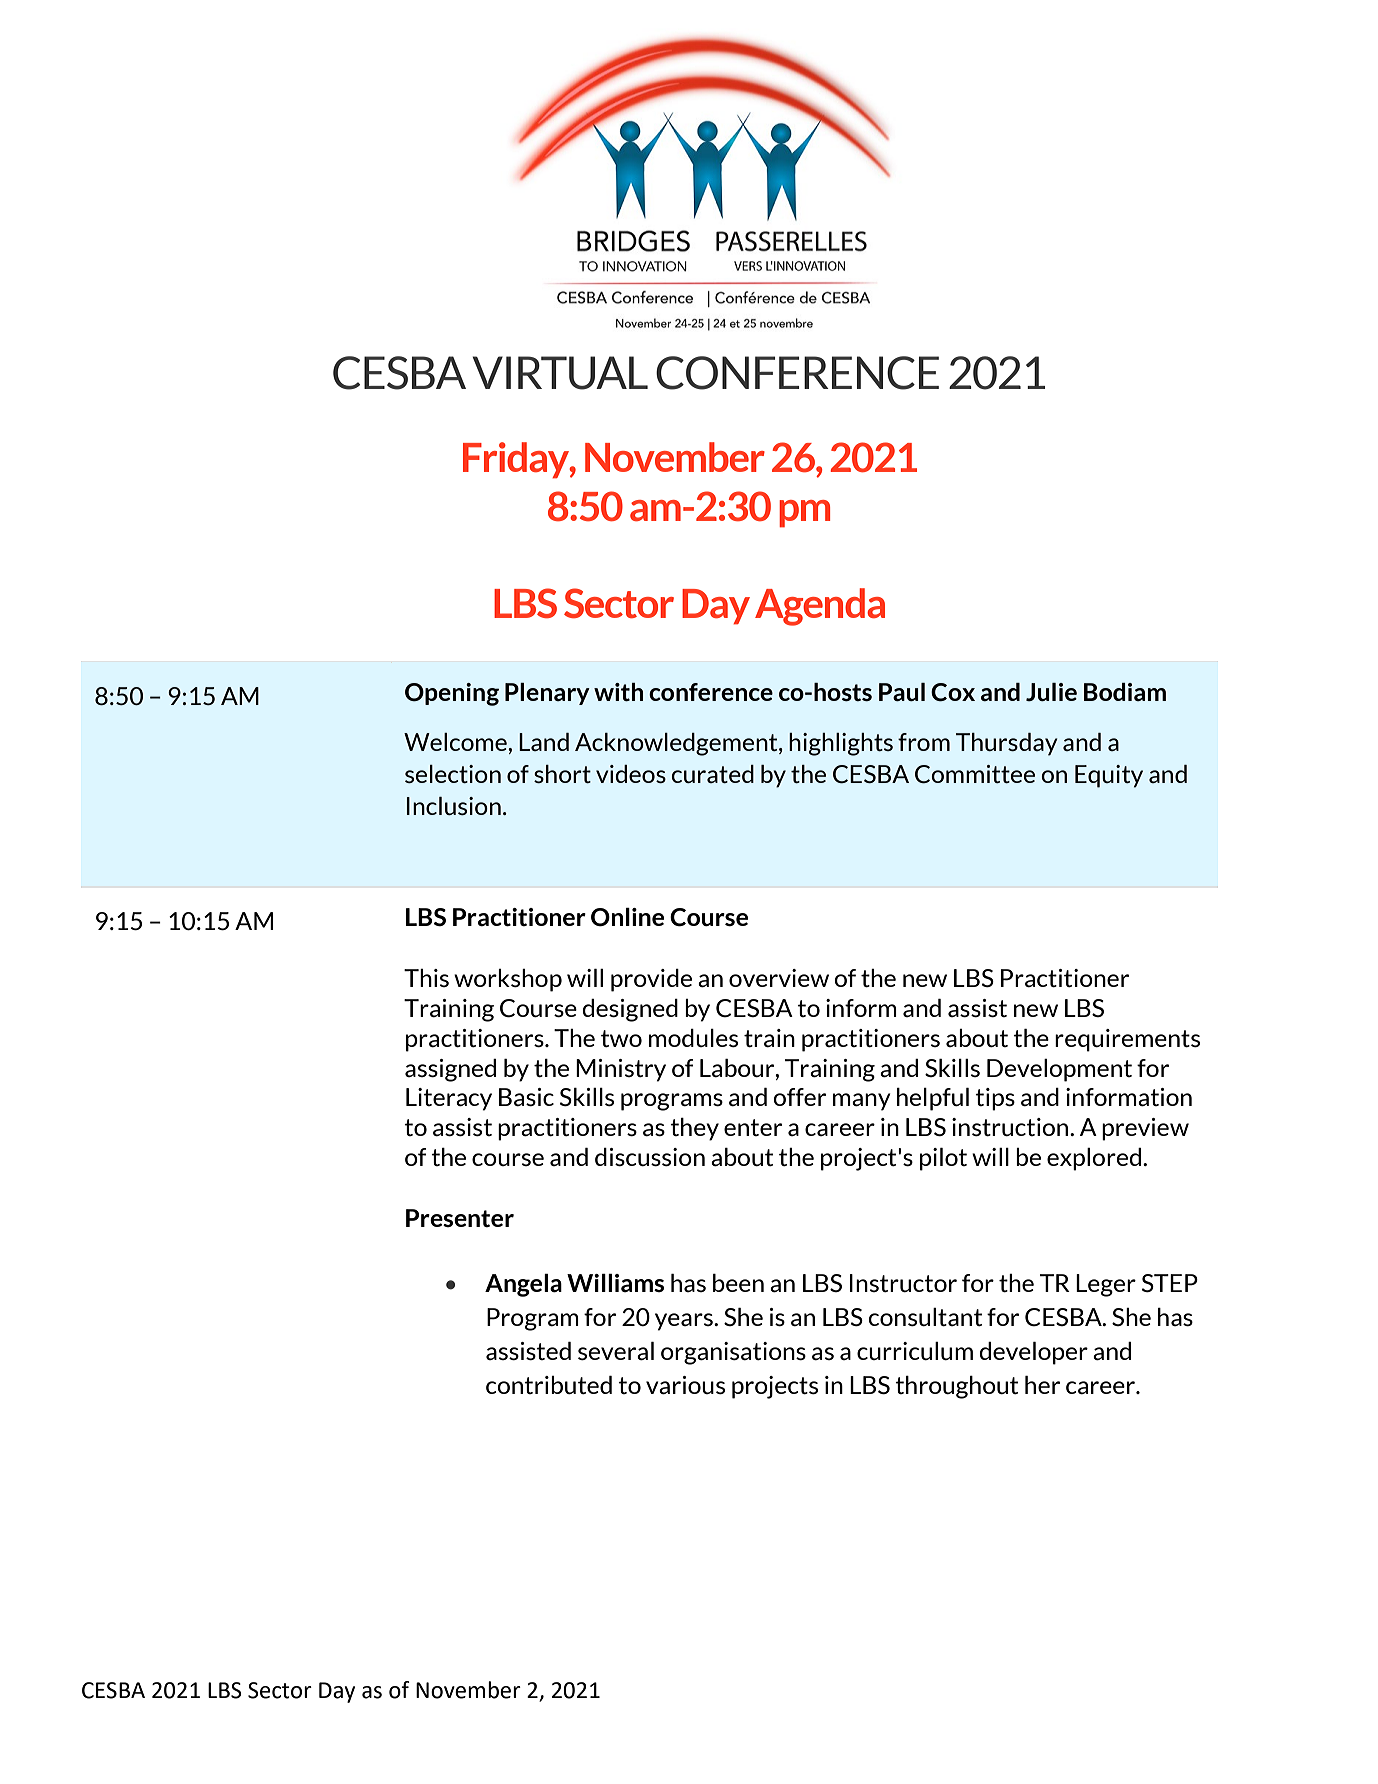  What do you see at coordinates (627, 917) in the screenshot?
I see `Online` at bounding box center [627, 917].
